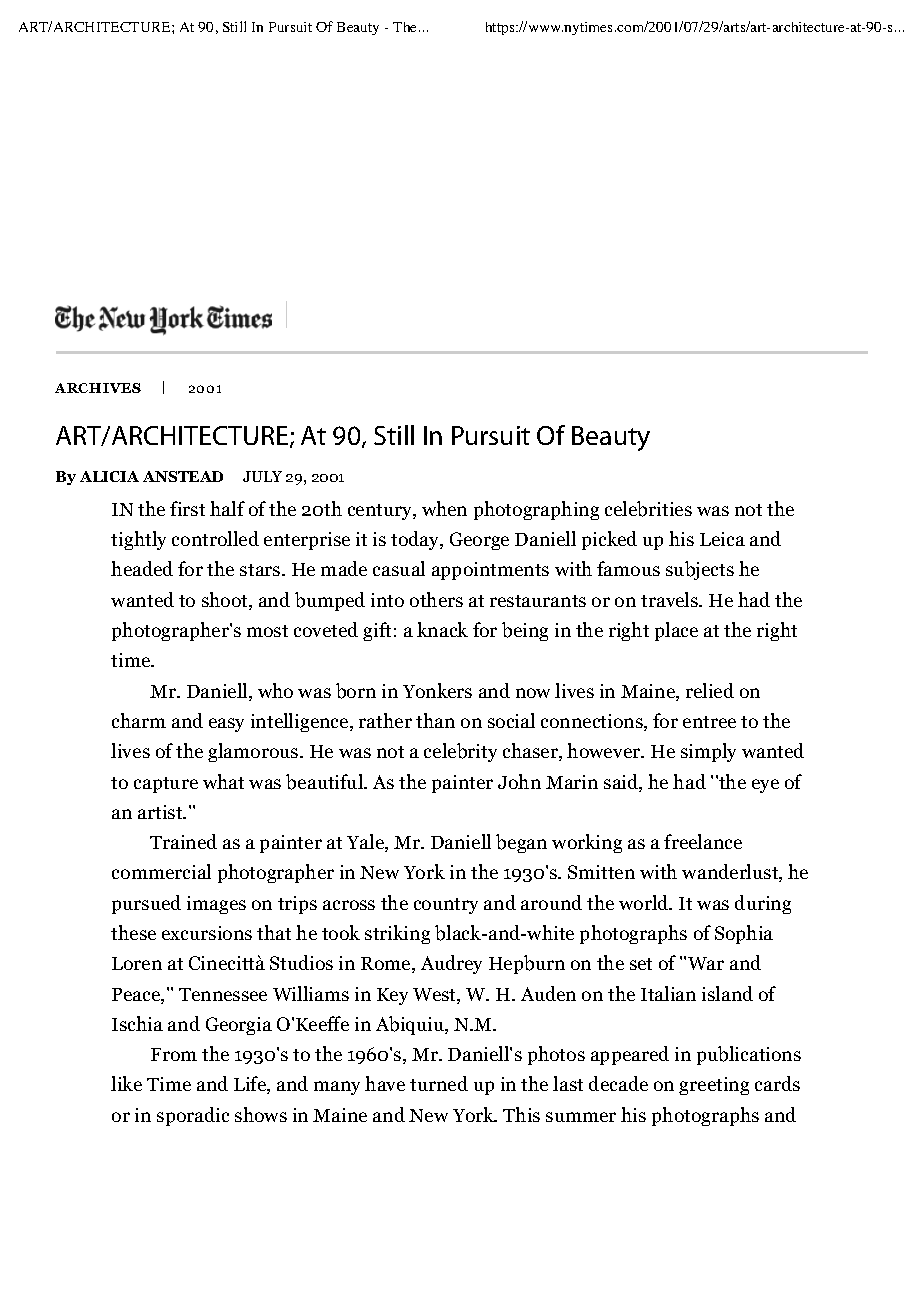 This page has width=924, height=1308. What do you see at coordinates (98, 388) in the page?
I see `ARCHIVES` at bounding box center [98, 388].
